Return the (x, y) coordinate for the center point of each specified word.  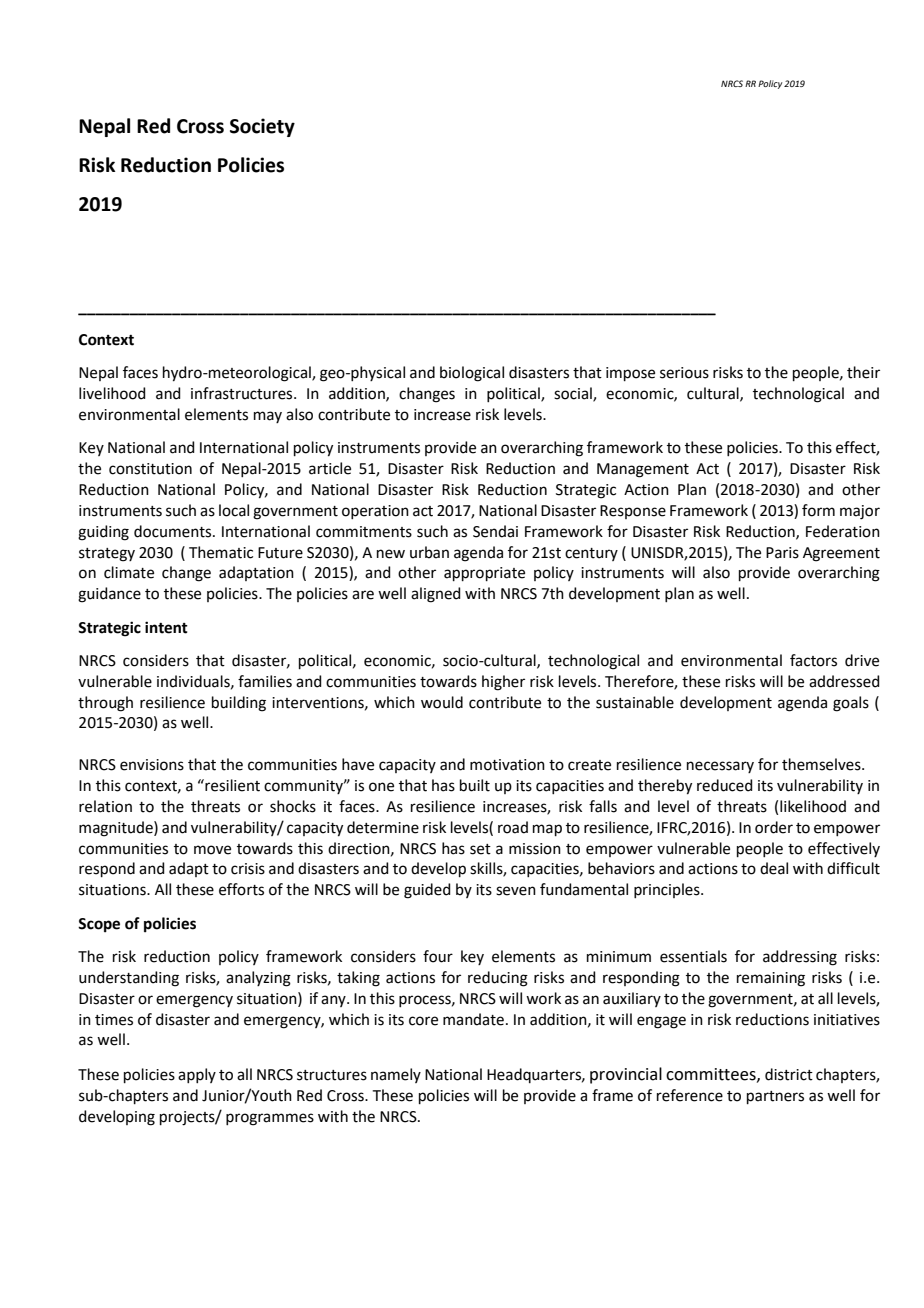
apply (197, 1075)
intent (166, 627)
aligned (436, 595)
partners (775, 1097)
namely (396, 1075)
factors (813, 660)
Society (262, 127)
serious (684, 373)
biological (472, 374)
